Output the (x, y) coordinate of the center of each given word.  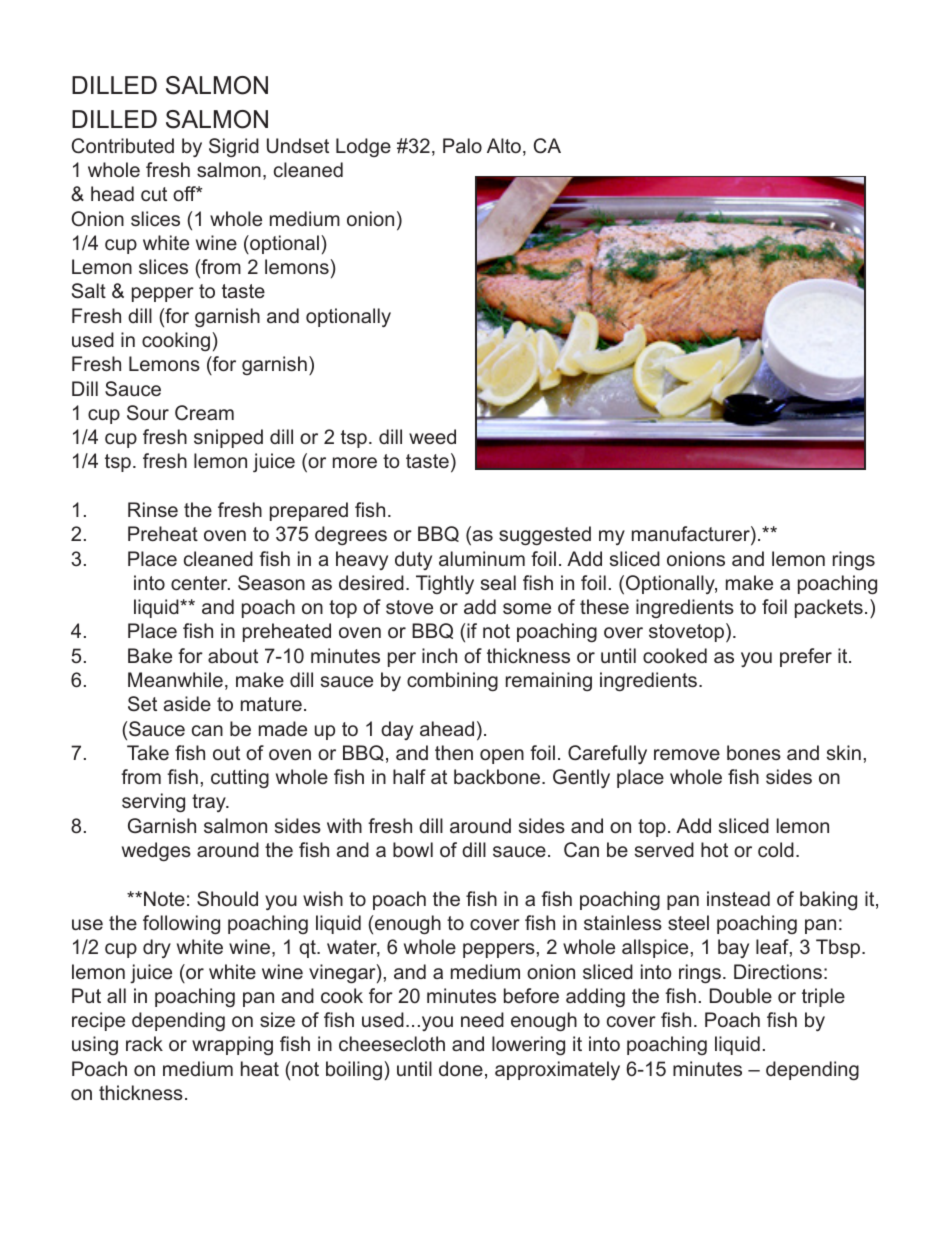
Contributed (123, 146)
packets (829, 608)
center (200, 583)
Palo (462, 145)
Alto (504, 145)
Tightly (445, 584)
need (482, 1019)
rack (144, 1043)
